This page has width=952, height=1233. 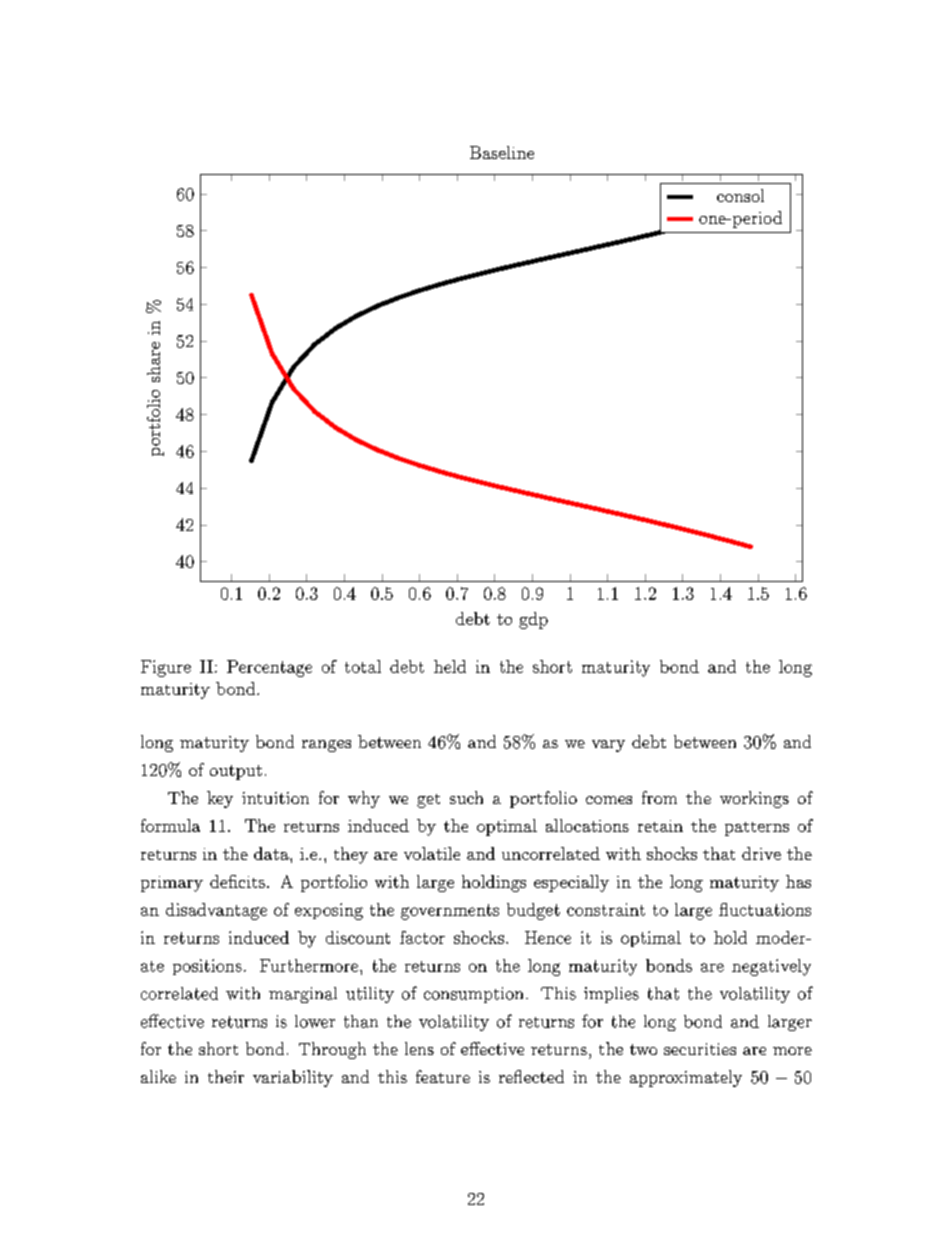 What do you see at coordinates (443, 1076) in the page?
I see `feature` at bounding box center [443, 1076].
